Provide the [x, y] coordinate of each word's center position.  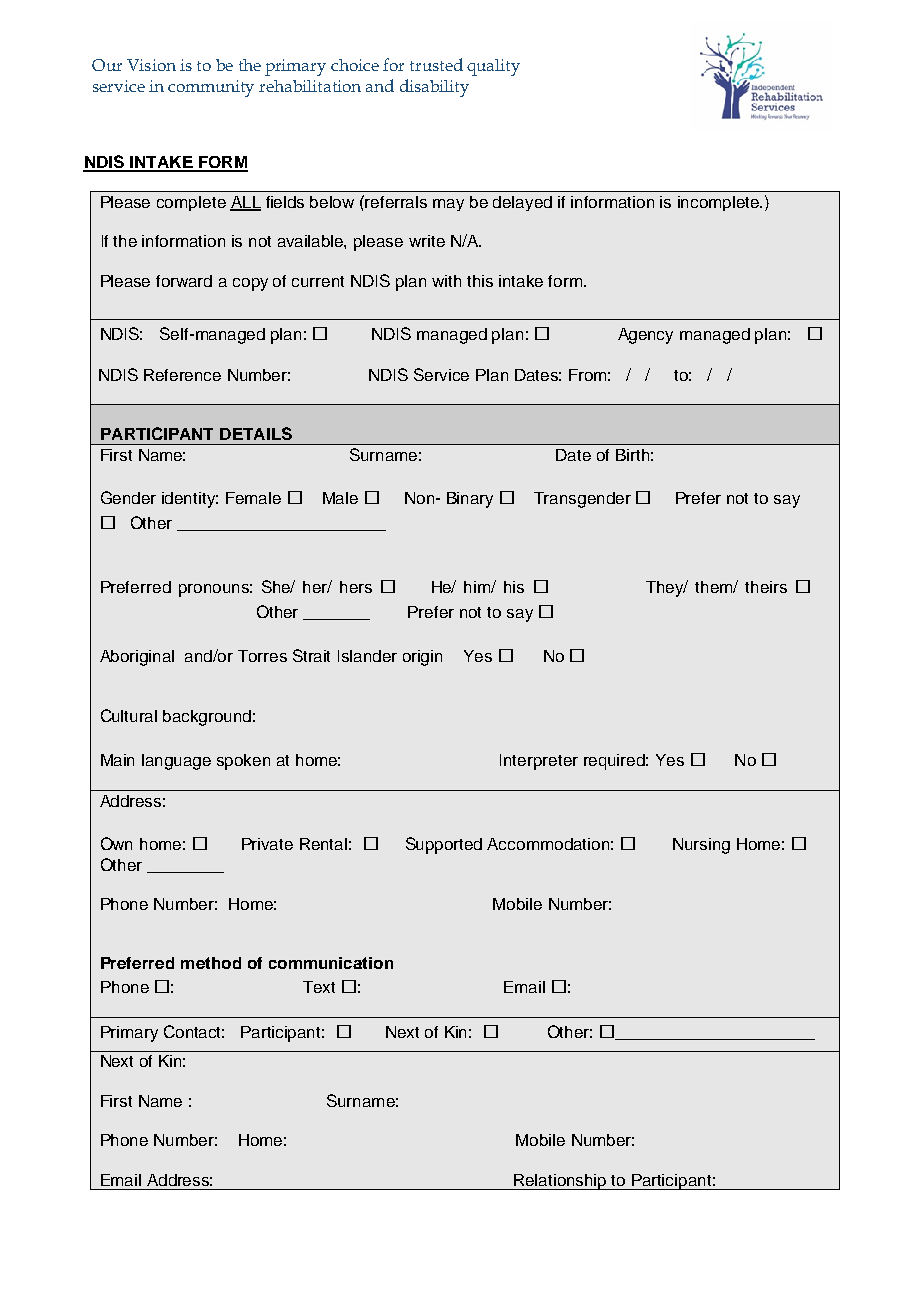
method [211, 963]
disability [434, 88]
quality [493, 67]
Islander [367, 656]
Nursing [701, 846]
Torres [262, 656]
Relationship [561, 1182]
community [211, 88]
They [666, 589]
